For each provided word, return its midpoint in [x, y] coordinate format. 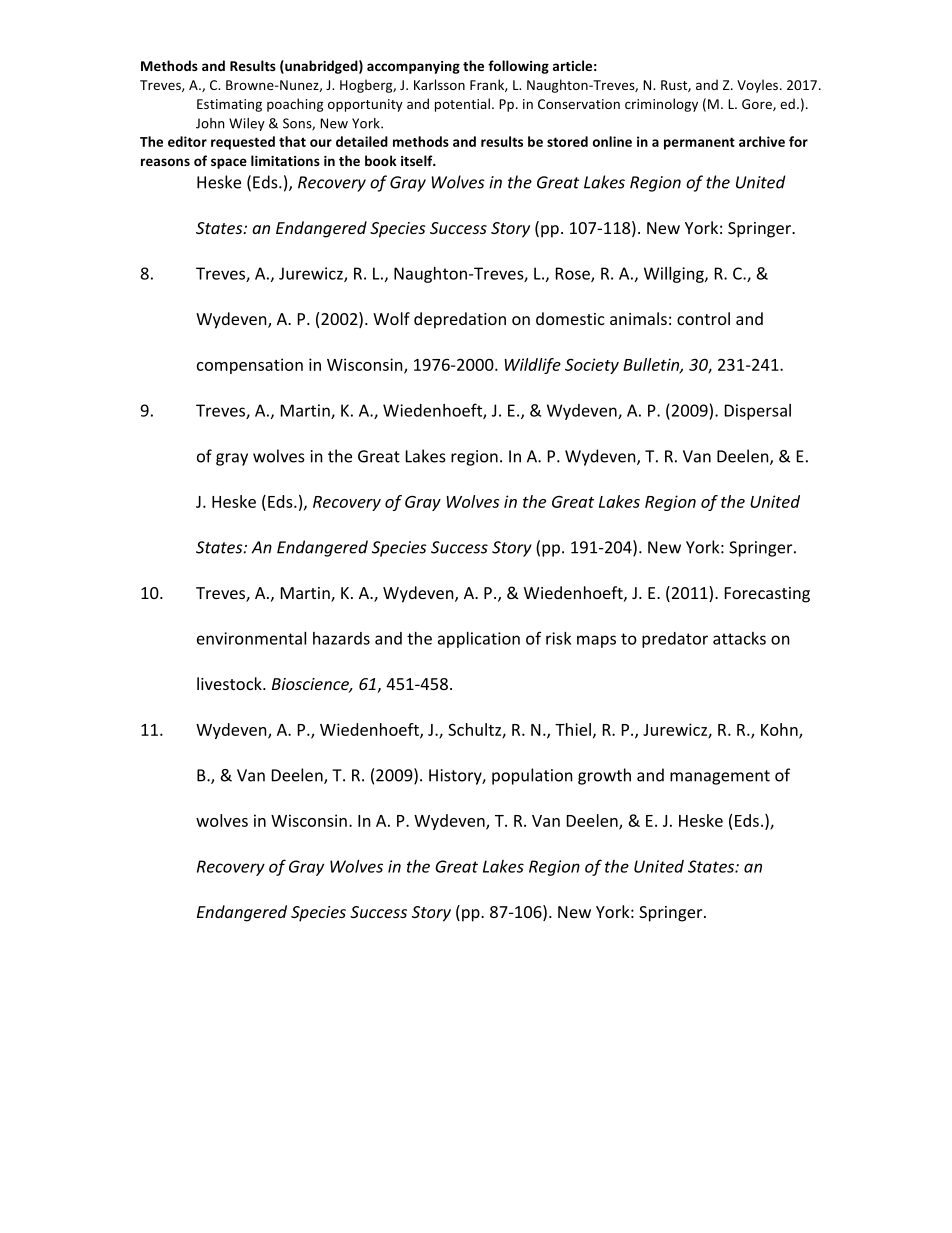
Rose [574, 274]
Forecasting [767, 595]
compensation [250, 366]
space [229, 163]
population [532, 776]
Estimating [229, 105]
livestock [230, 683]
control [703, 318]
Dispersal [758, 412]
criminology [661, 105]
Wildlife [532, 366]
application [479, 640]
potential [462, 105]
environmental [251, 638]
